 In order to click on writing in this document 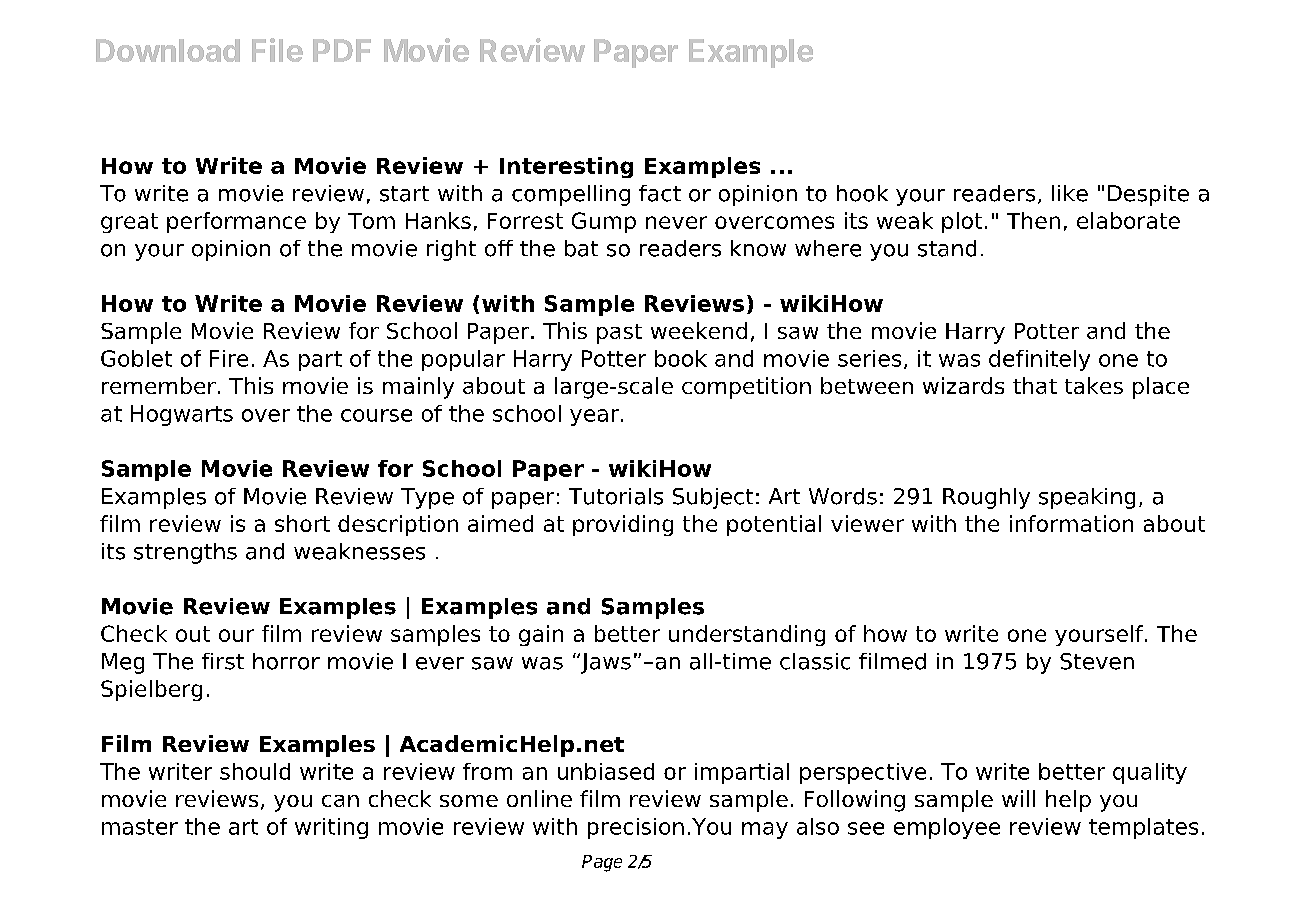, I will do `click(331, 828)`.
